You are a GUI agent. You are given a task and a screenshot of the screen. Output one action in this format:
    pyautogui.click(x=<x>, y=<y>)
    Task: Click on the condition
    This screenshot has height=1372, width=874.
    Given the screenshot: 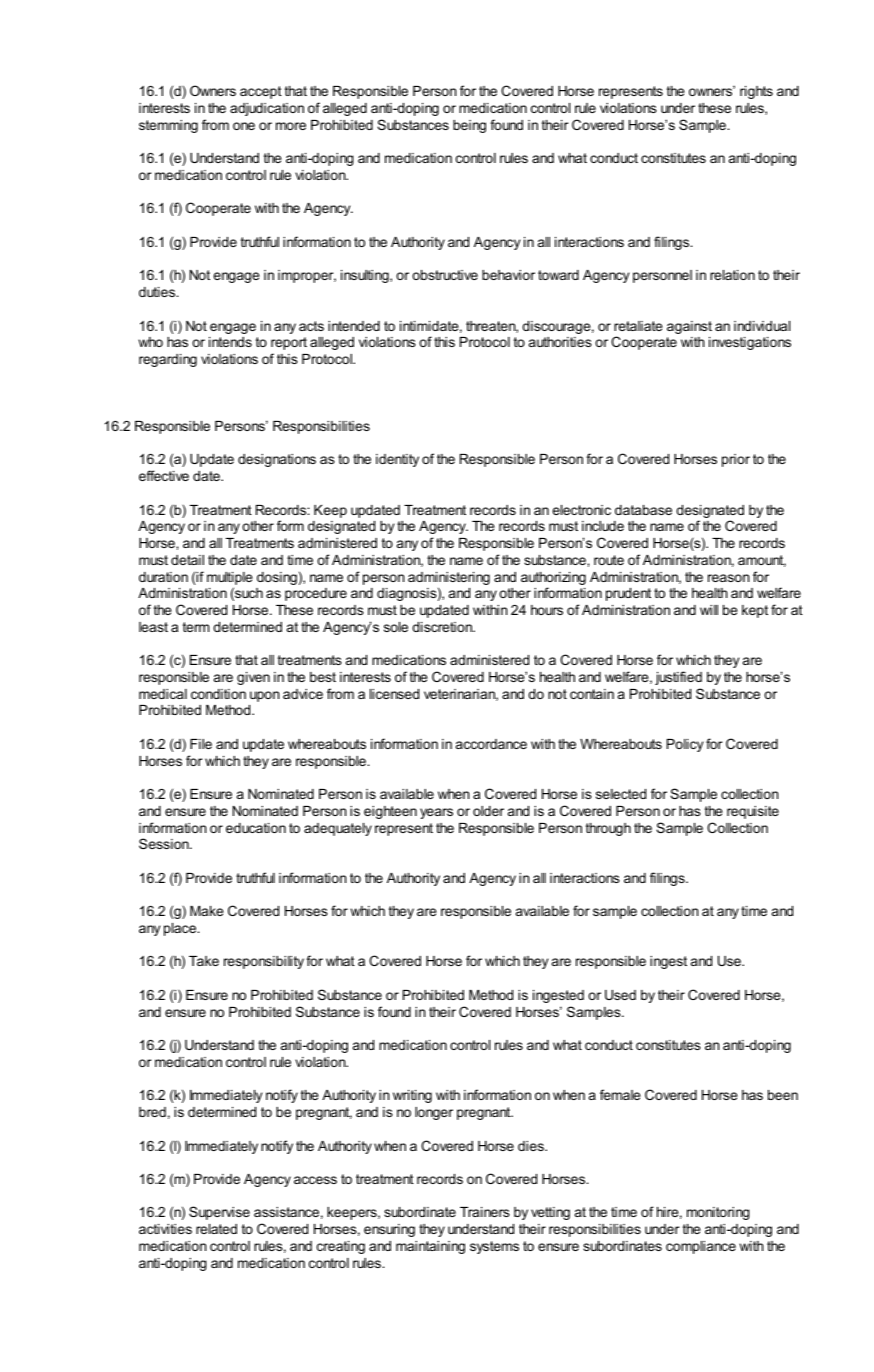 What is the action you would take?
    pyautogui.click(x=218, y=694)
